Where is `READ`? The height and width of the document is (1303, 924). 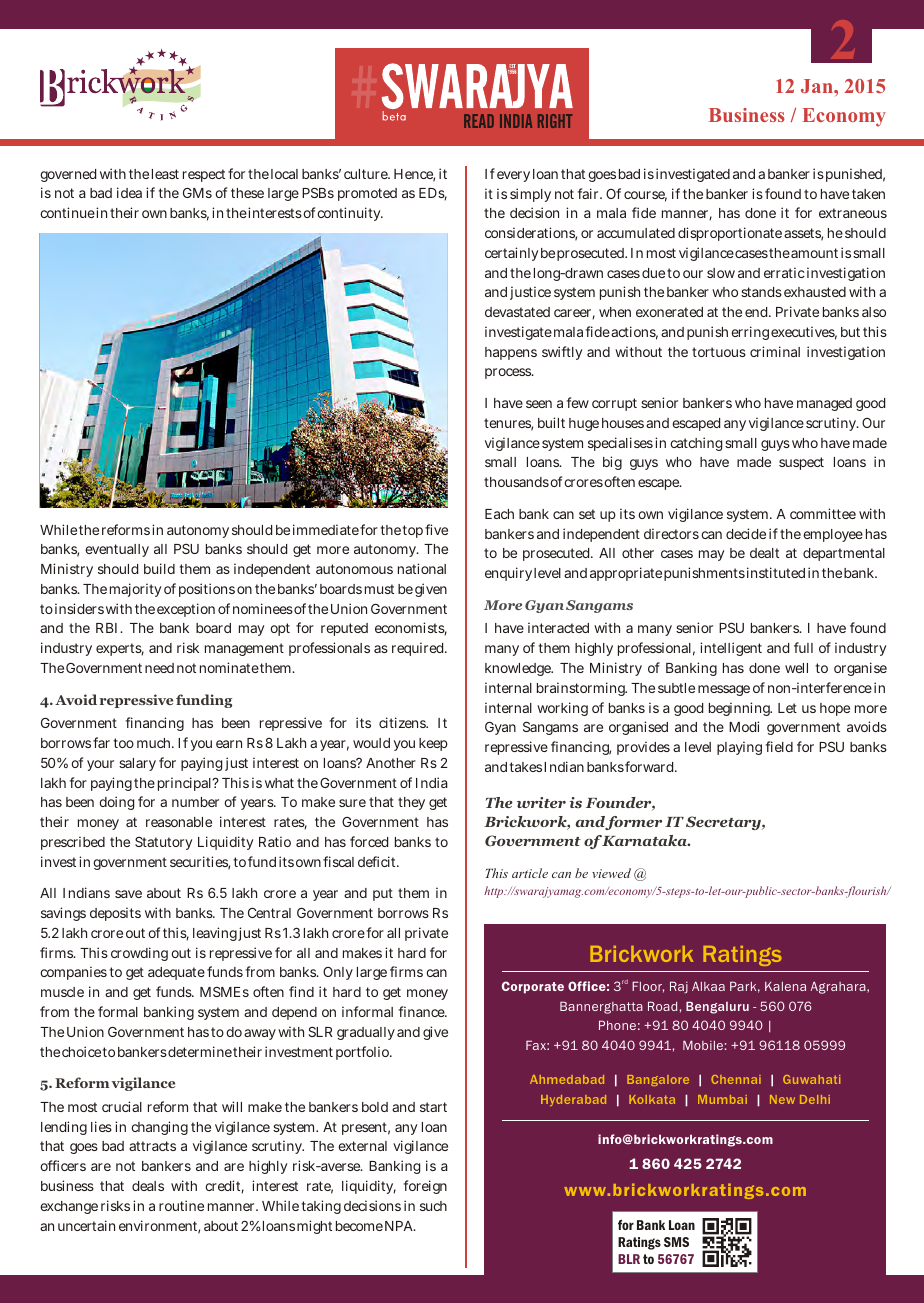 READ is located at coordinates (479, 121).
